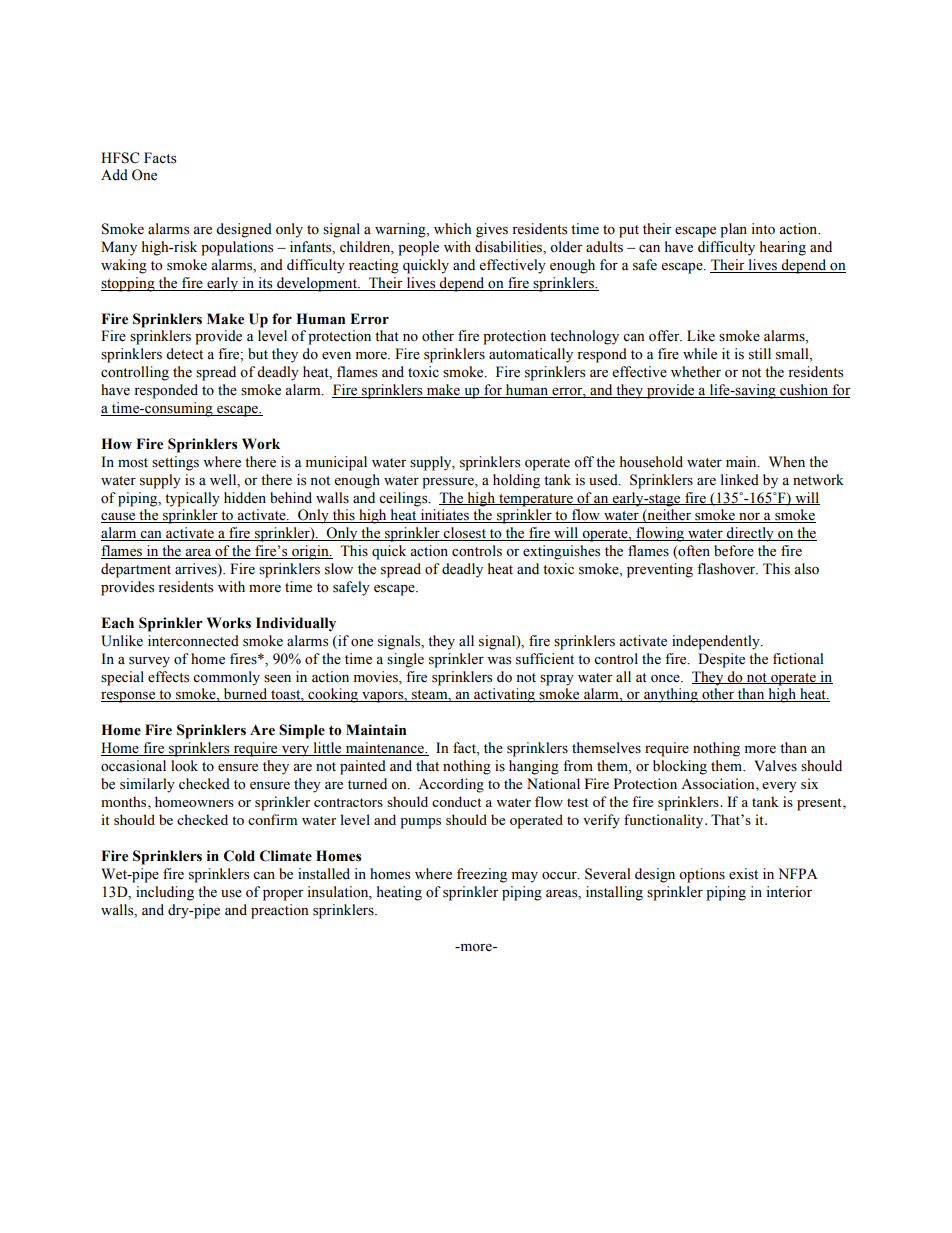 The width and height of the screenshot is (952, 1233). Describe the element at coordinates (750, 534) in the screenshot. I see `directly` at that location.
